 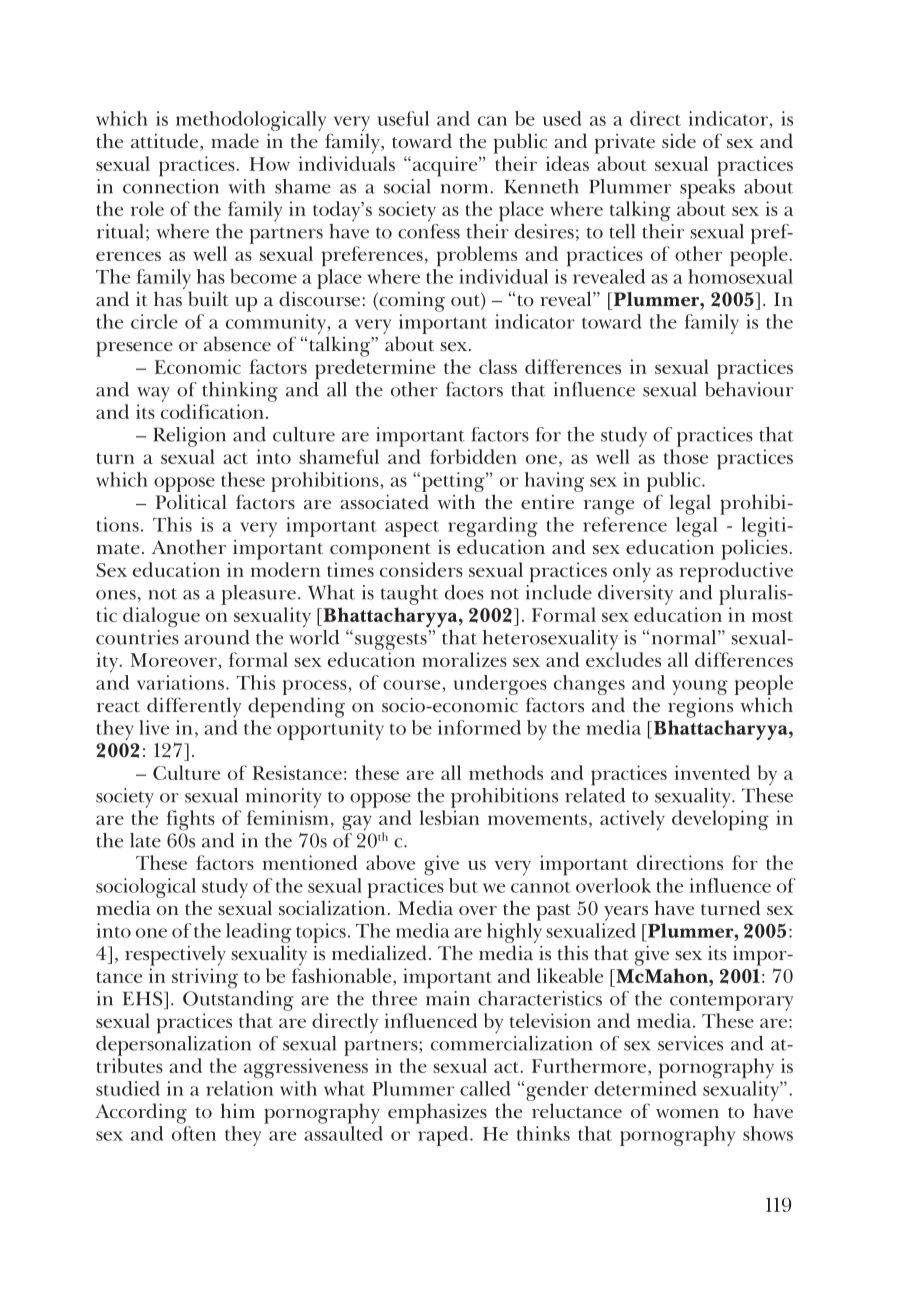 What do you see at coordinates (194, 1133) in the screenshot?
I see `often` at bounding box center [194, 1133].
